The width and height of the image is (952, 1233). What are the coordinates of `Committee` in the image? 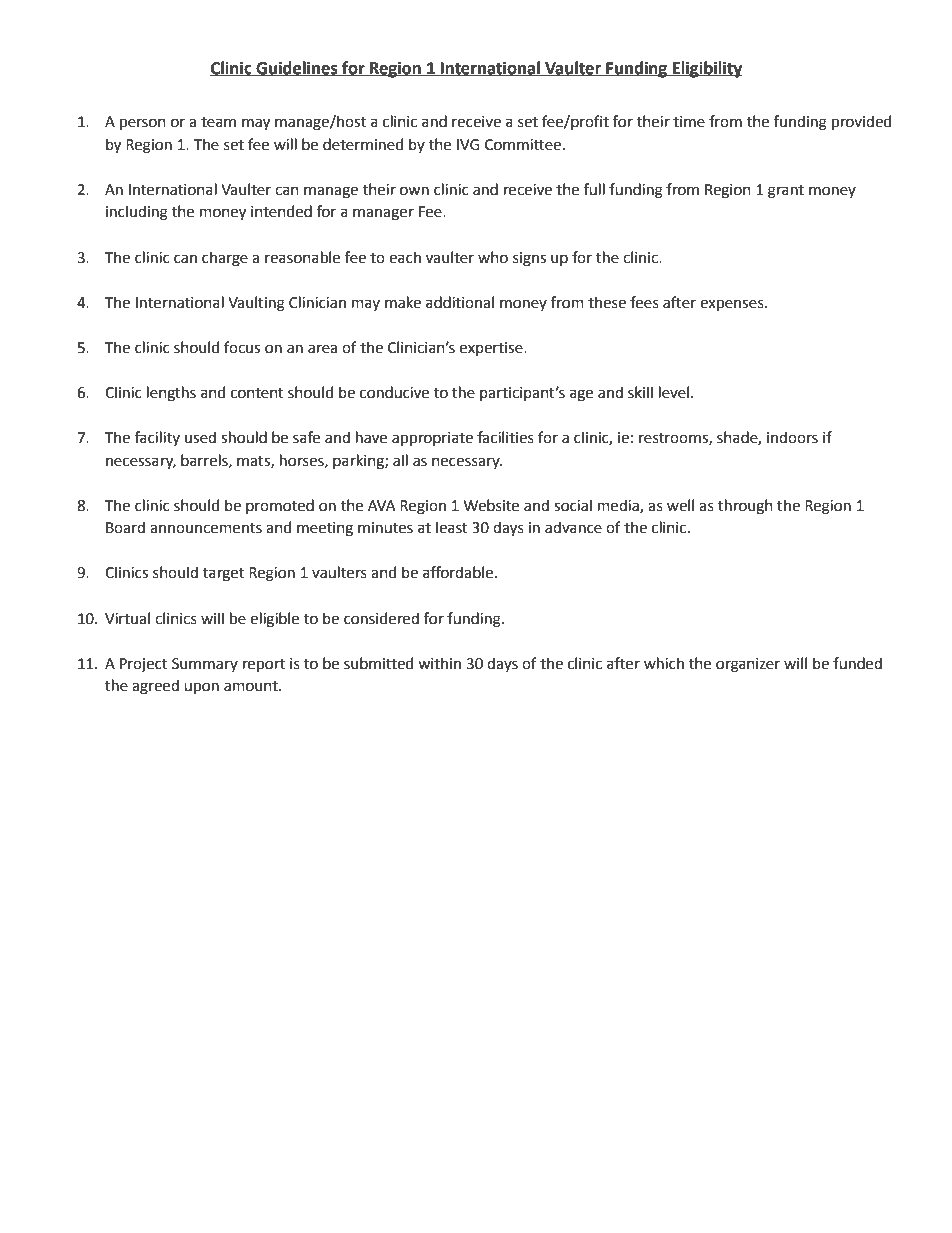 It's located at (523, 145).
